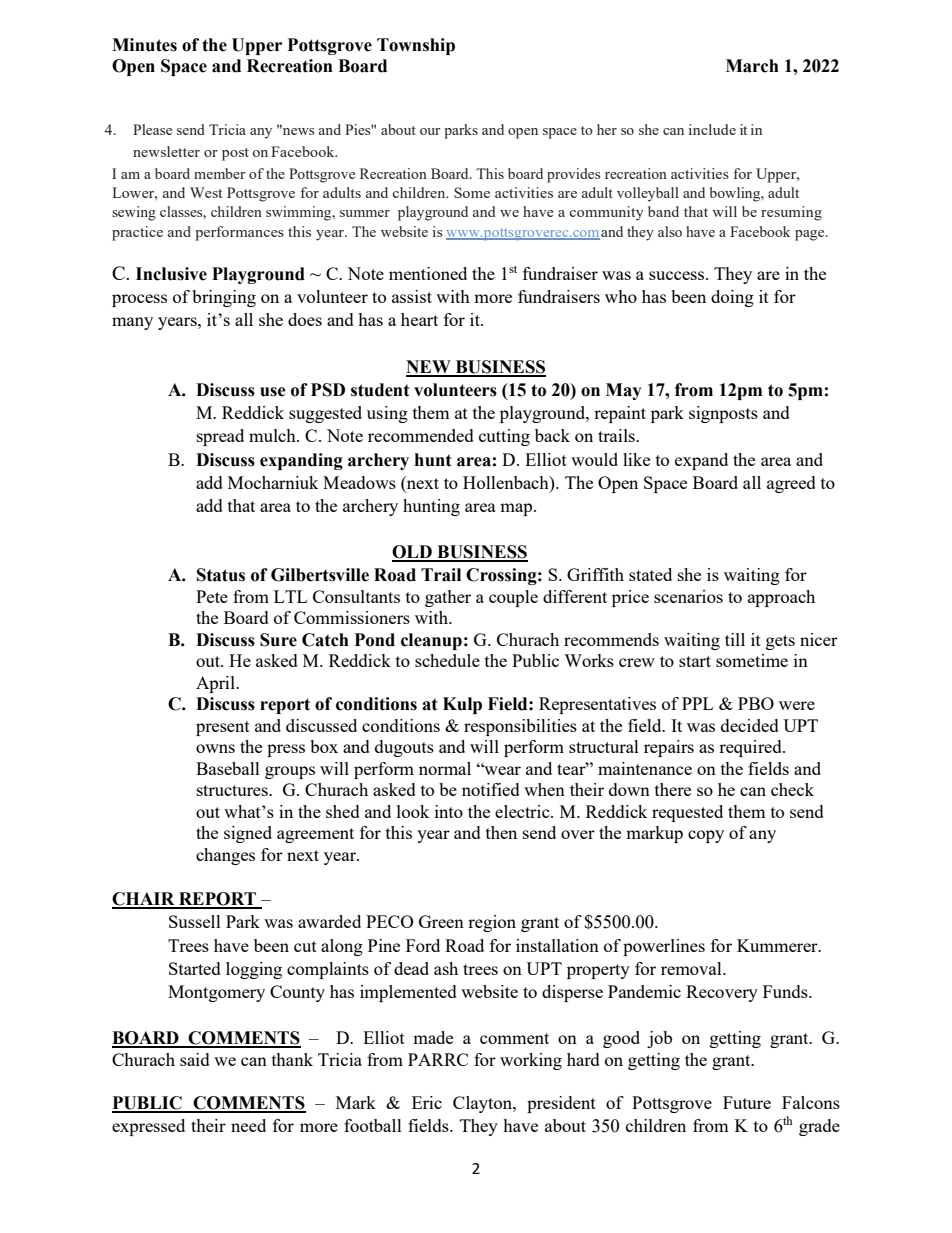 The image size is (952, 1233). What do you see at coordinates (220, 437) in the screenshot?
I see `spread` at bounding box center [220, 437].
